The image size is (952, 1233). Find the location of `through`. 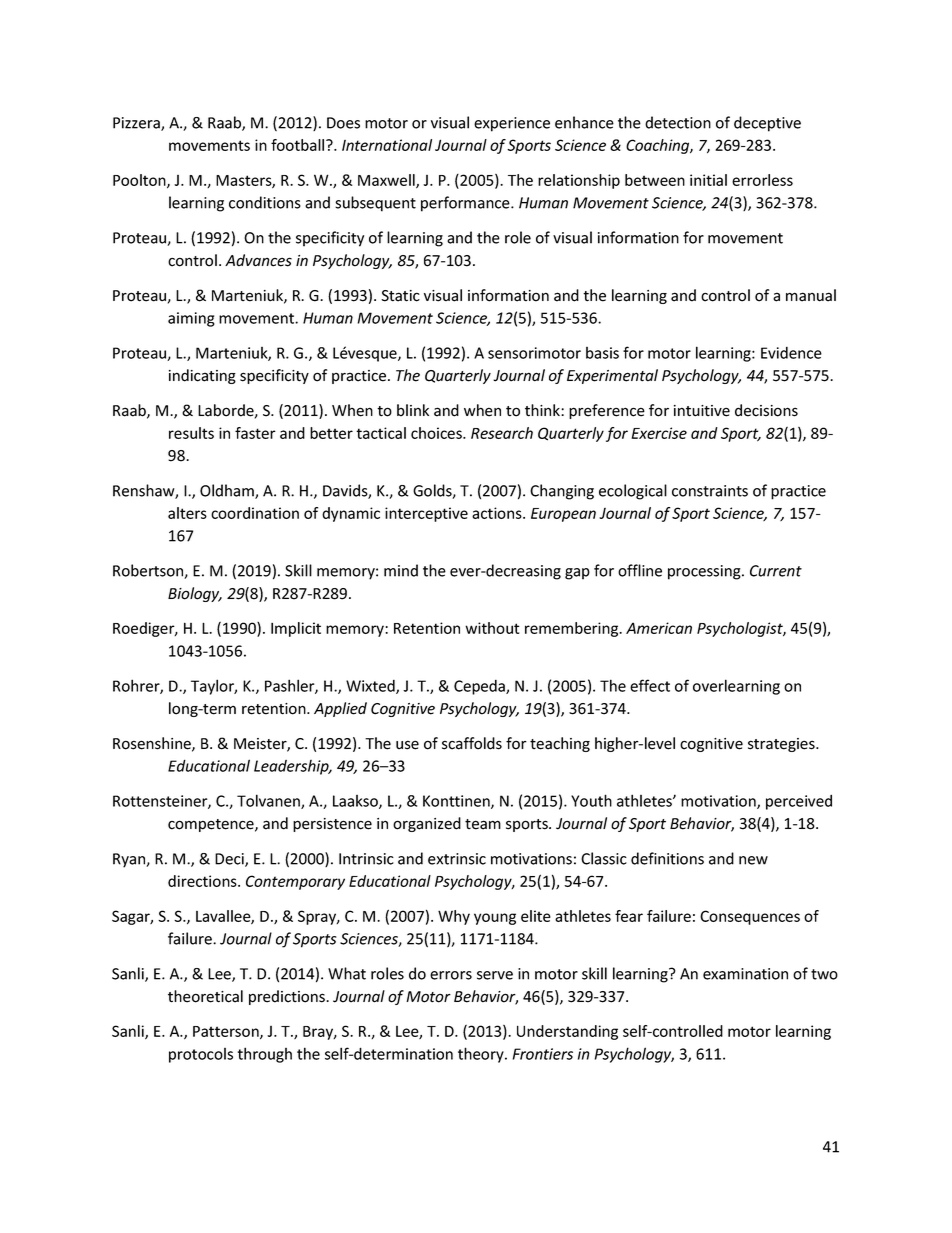

through is located at coordinates (265, 1055).
